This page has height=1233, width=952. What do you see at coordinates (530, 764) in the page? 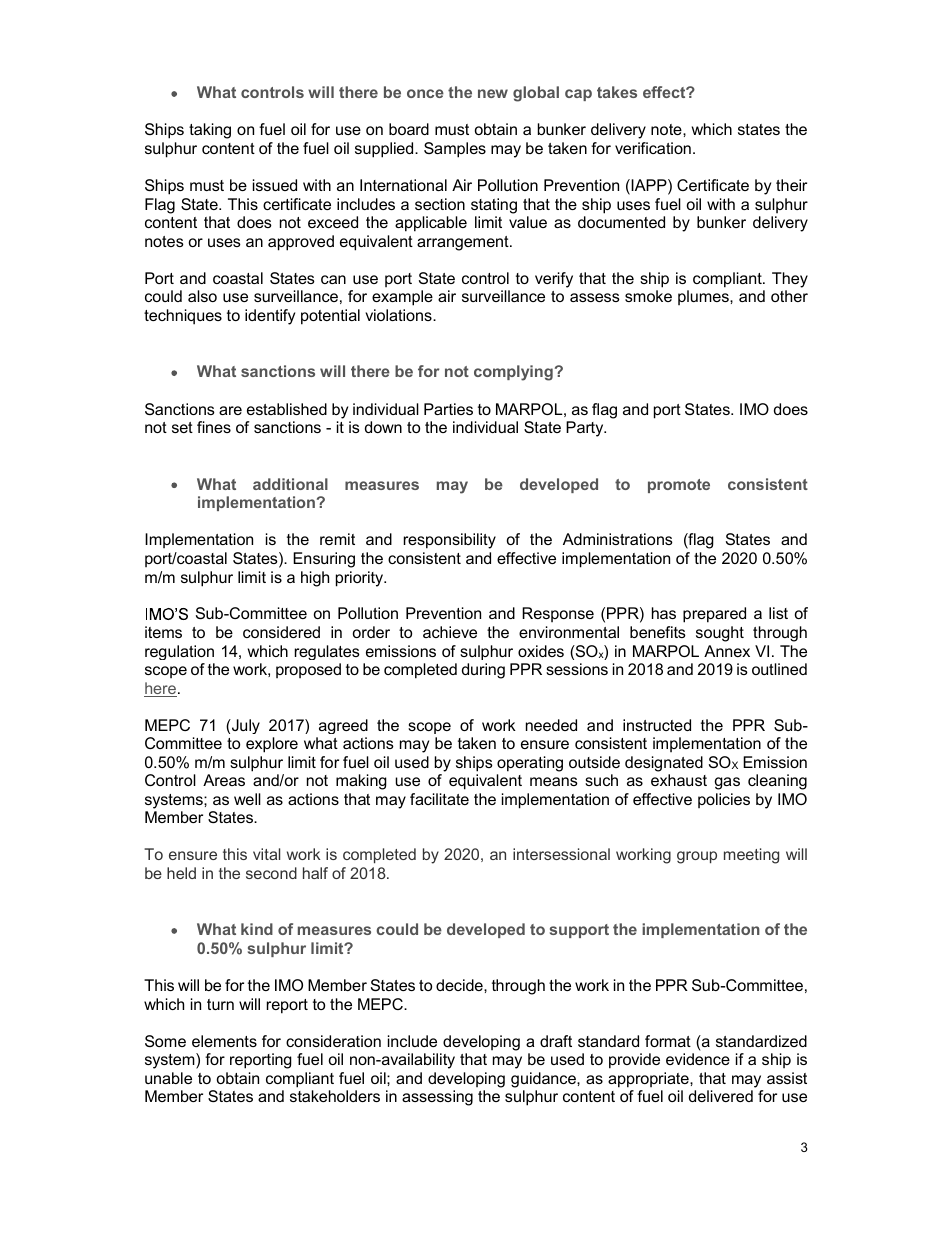
I see `operating` at bounding box center [530, 764].
